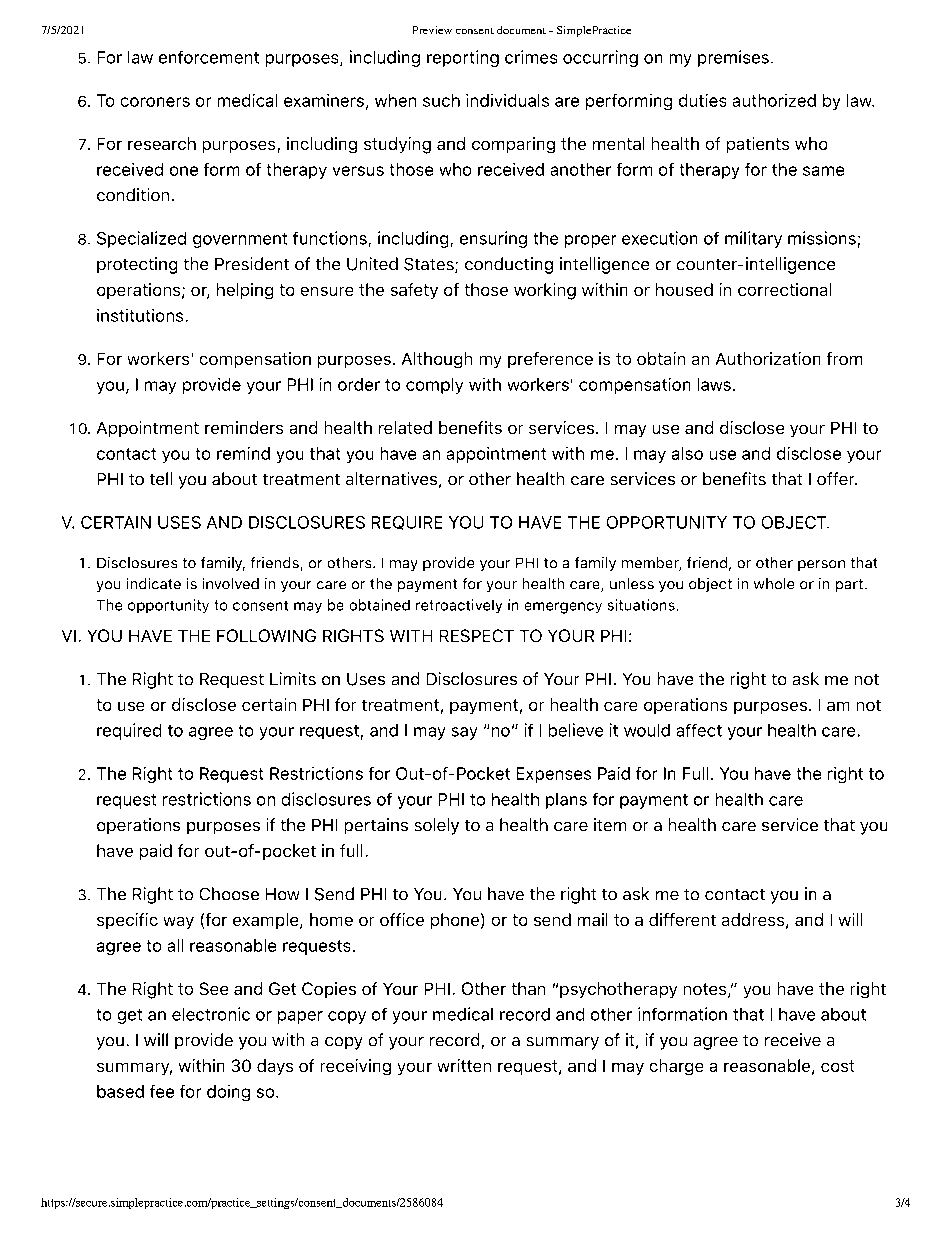 This page has width=952, height=1233. Describe the element at coordinates (437, 826) in the page. I see `solely` at that location.
